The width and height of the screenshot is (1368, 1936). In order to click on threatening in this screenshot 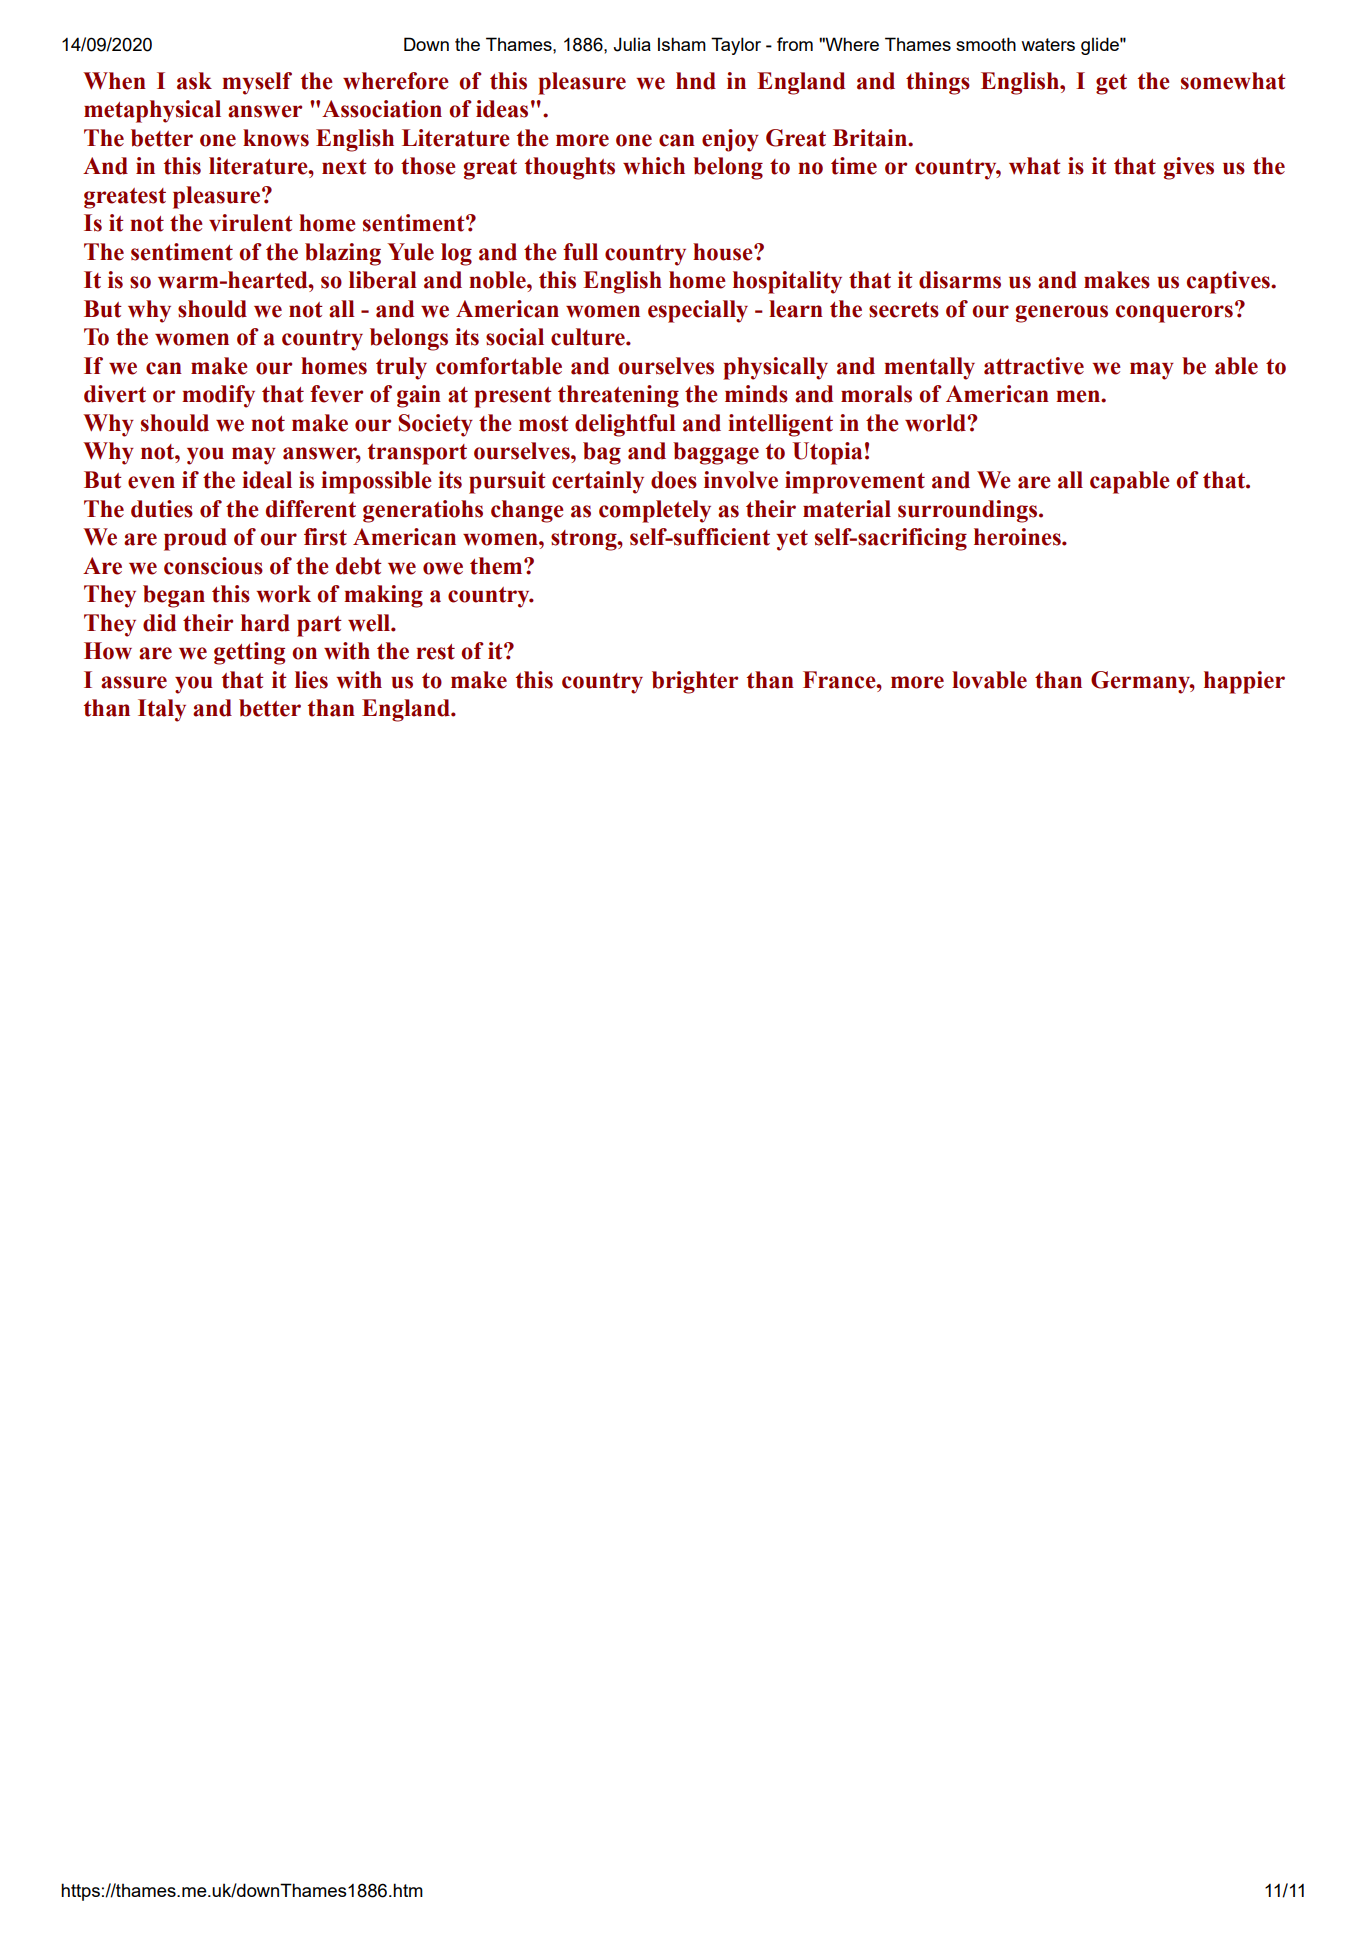, I will do `click(618, 396)`.
